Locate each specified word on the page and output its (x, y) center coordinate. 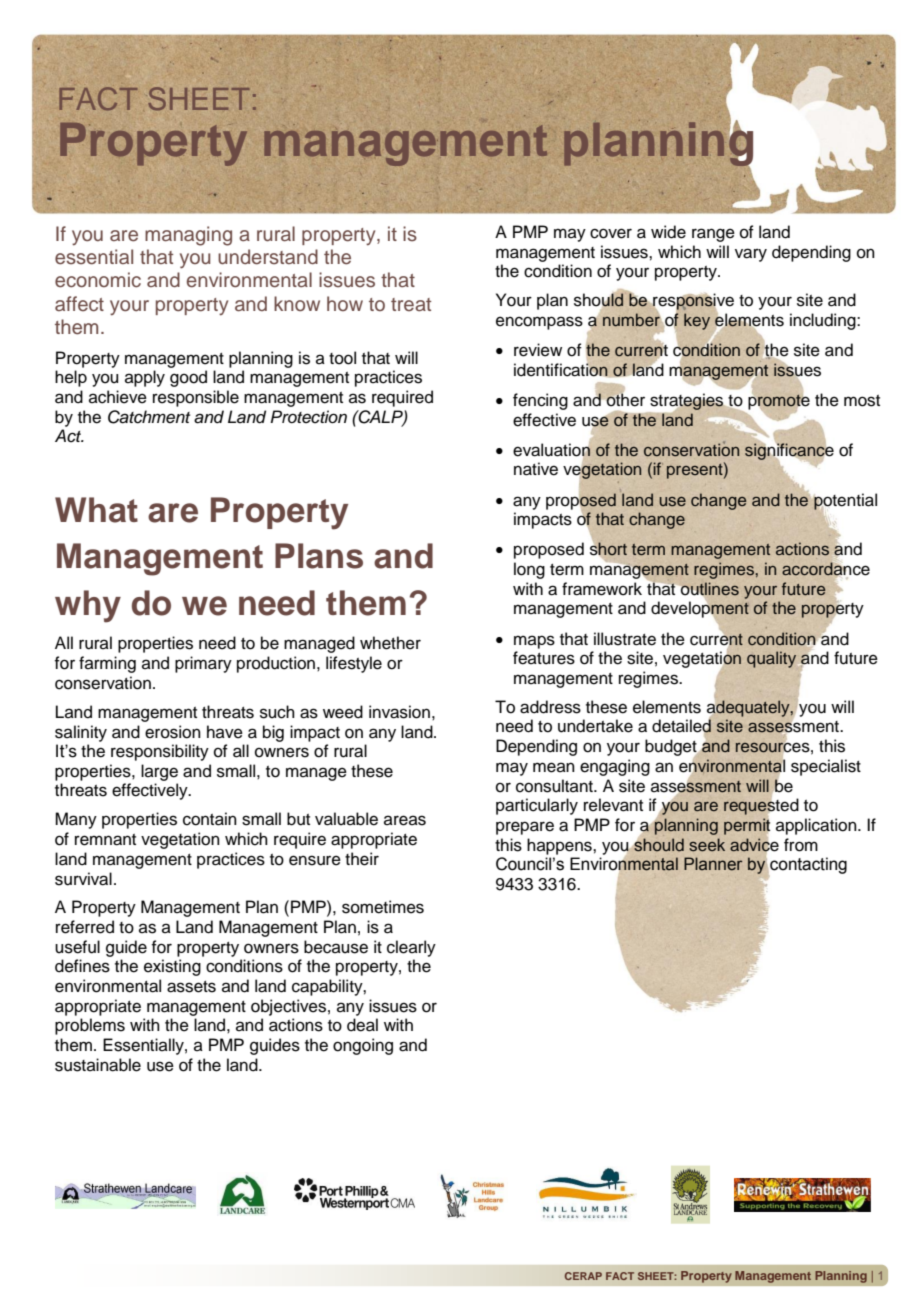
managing (188, 236)
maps (534, 642)
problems (90, 1026)
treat (411, 305)
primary (203, 664)
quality (771, 659)
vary (751, 255)
